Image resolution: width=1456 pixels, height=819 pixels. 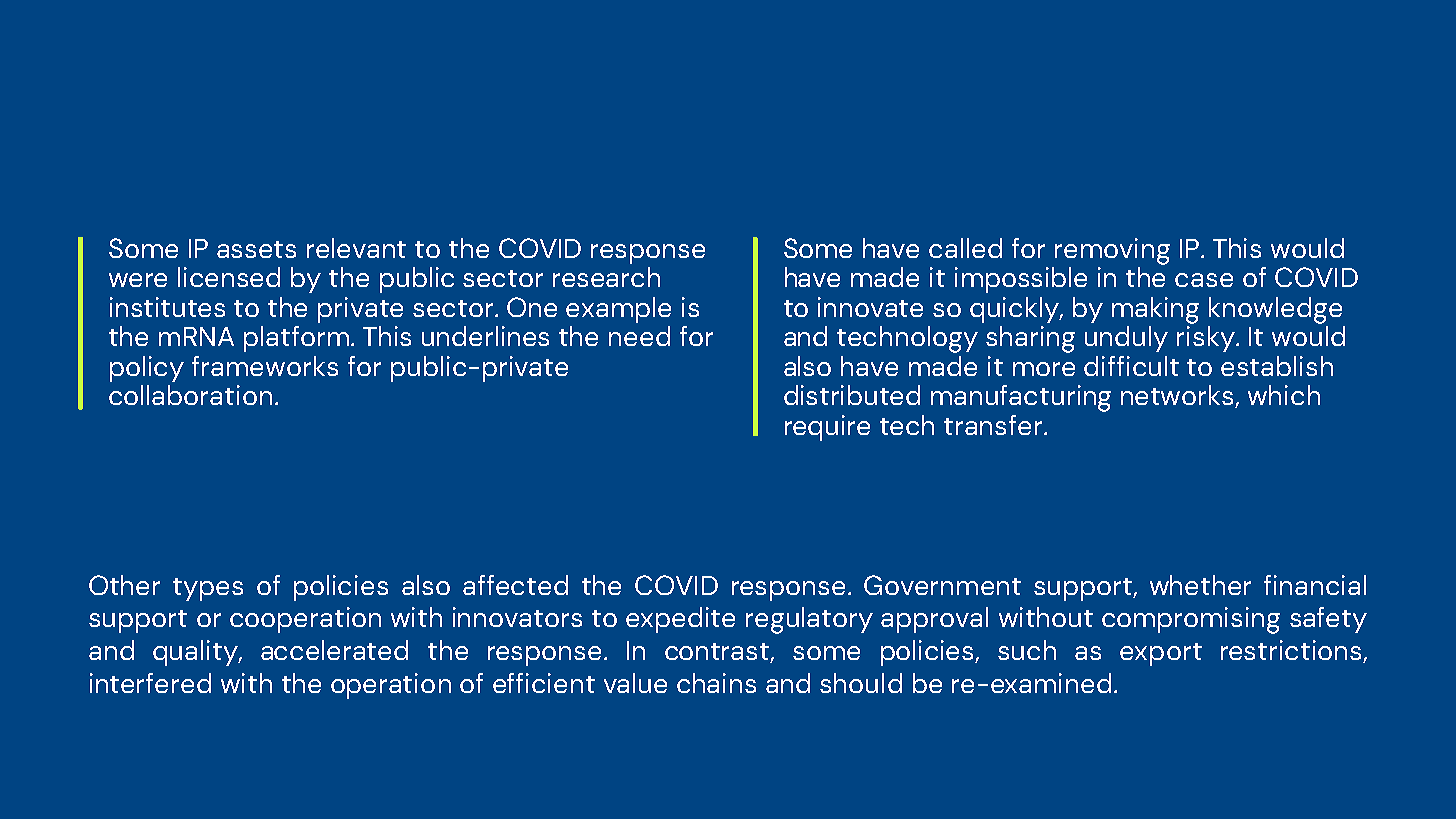 I want to click on accelerated, so click(x=334, y=650).
